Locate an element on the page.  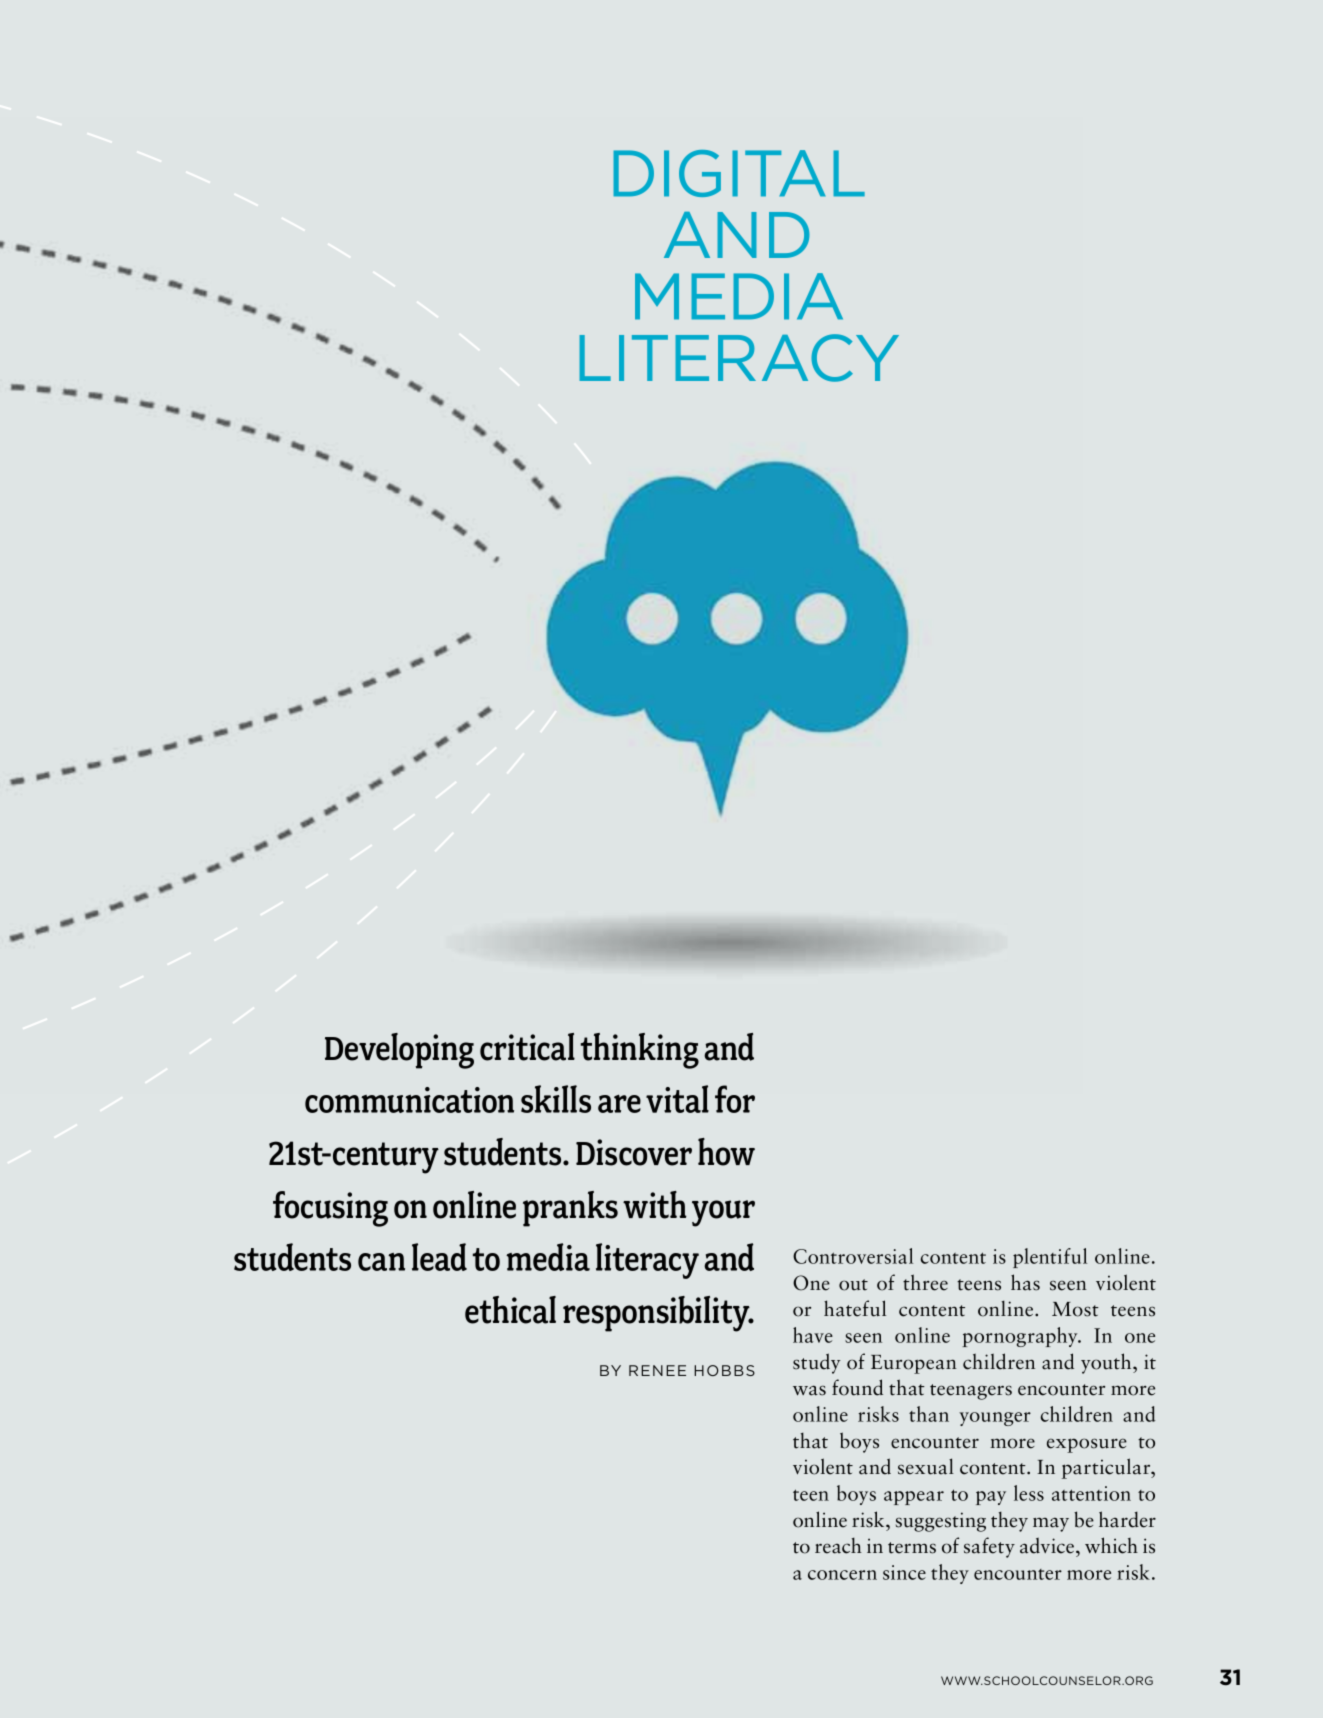
vital is located at coordinates (677, 1099).
